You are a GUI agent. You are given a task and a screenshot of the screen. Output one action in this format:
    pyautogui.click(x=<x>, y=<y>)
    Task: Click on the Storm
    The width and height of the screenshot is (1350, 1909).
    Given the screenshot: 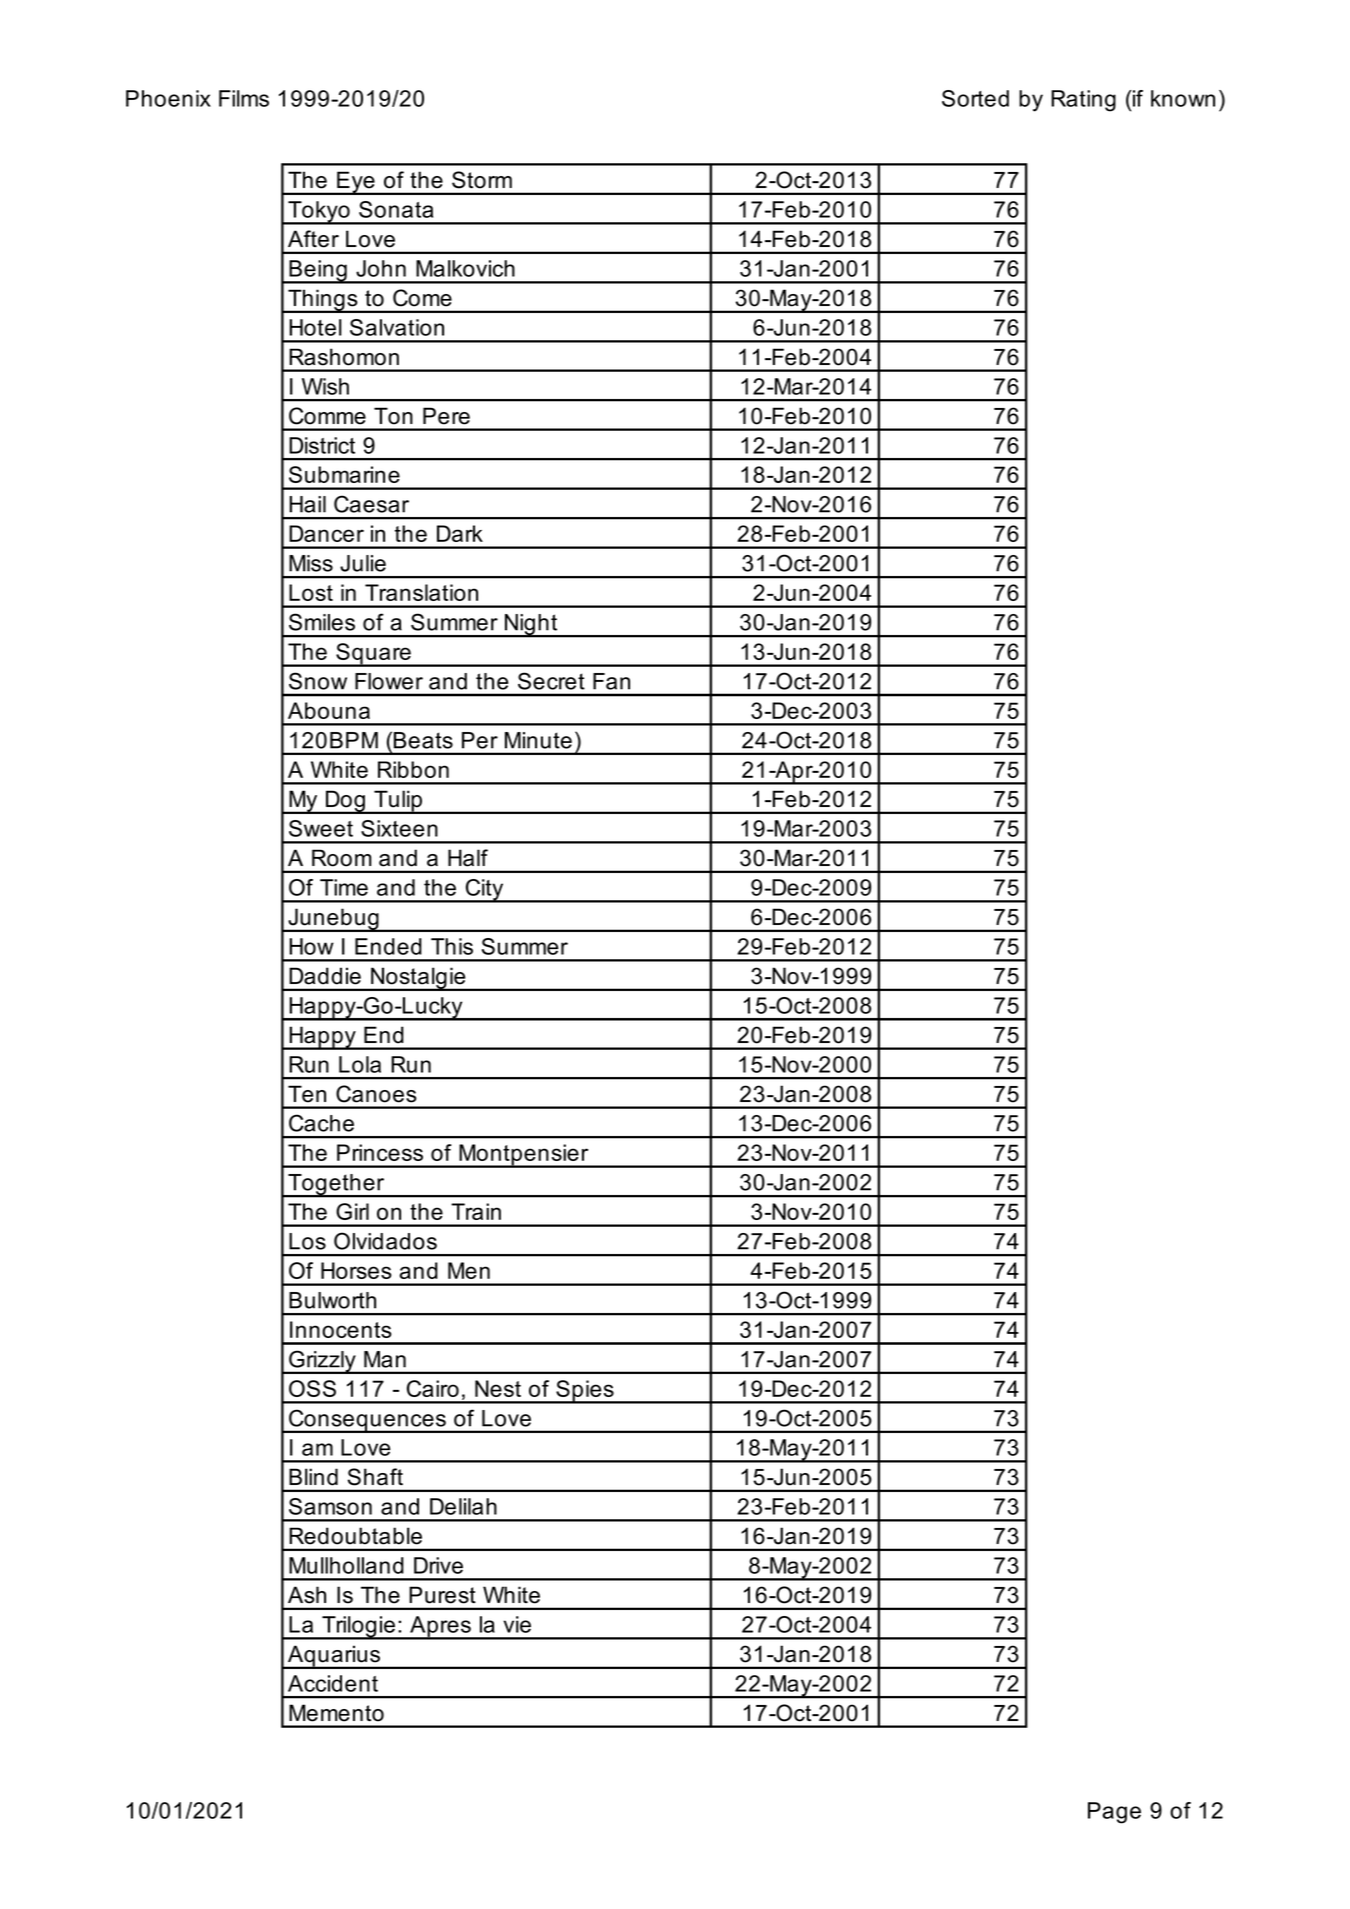 What is the action you would take?
    pyautogui.click(x=482, y=180)
